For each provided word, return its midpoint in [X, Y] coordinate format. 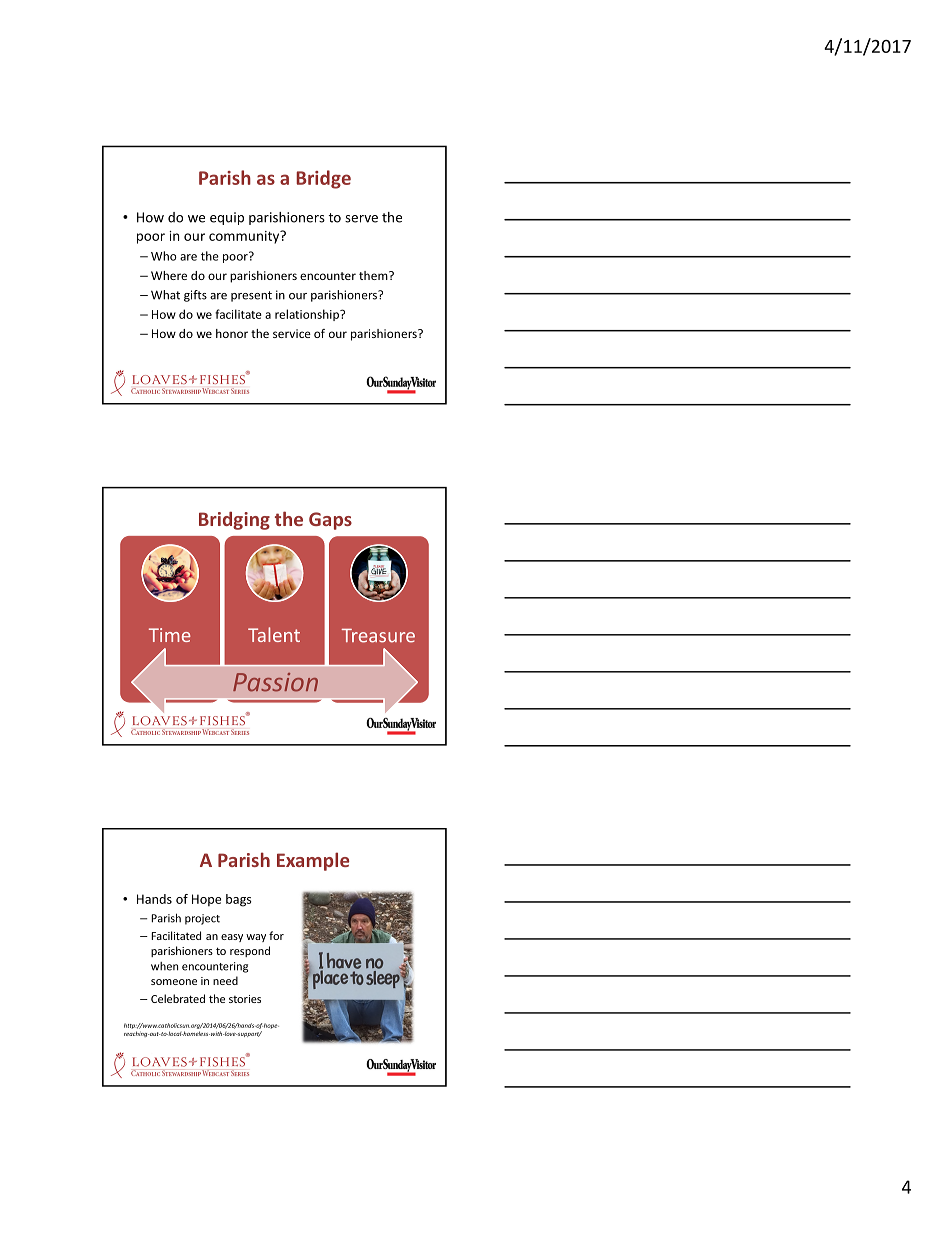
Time [170, 635]
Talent [274, 634]
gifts [195, 296]
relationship [308, 315]
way [256, 938]
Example [313, 861]
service [292, 333]
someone [174, 982]
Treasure [378, 636]
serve [361, 219]
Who [164, 256]
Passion [275, 682]
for [276, 935]
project [202, 919]
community [245, 237]
